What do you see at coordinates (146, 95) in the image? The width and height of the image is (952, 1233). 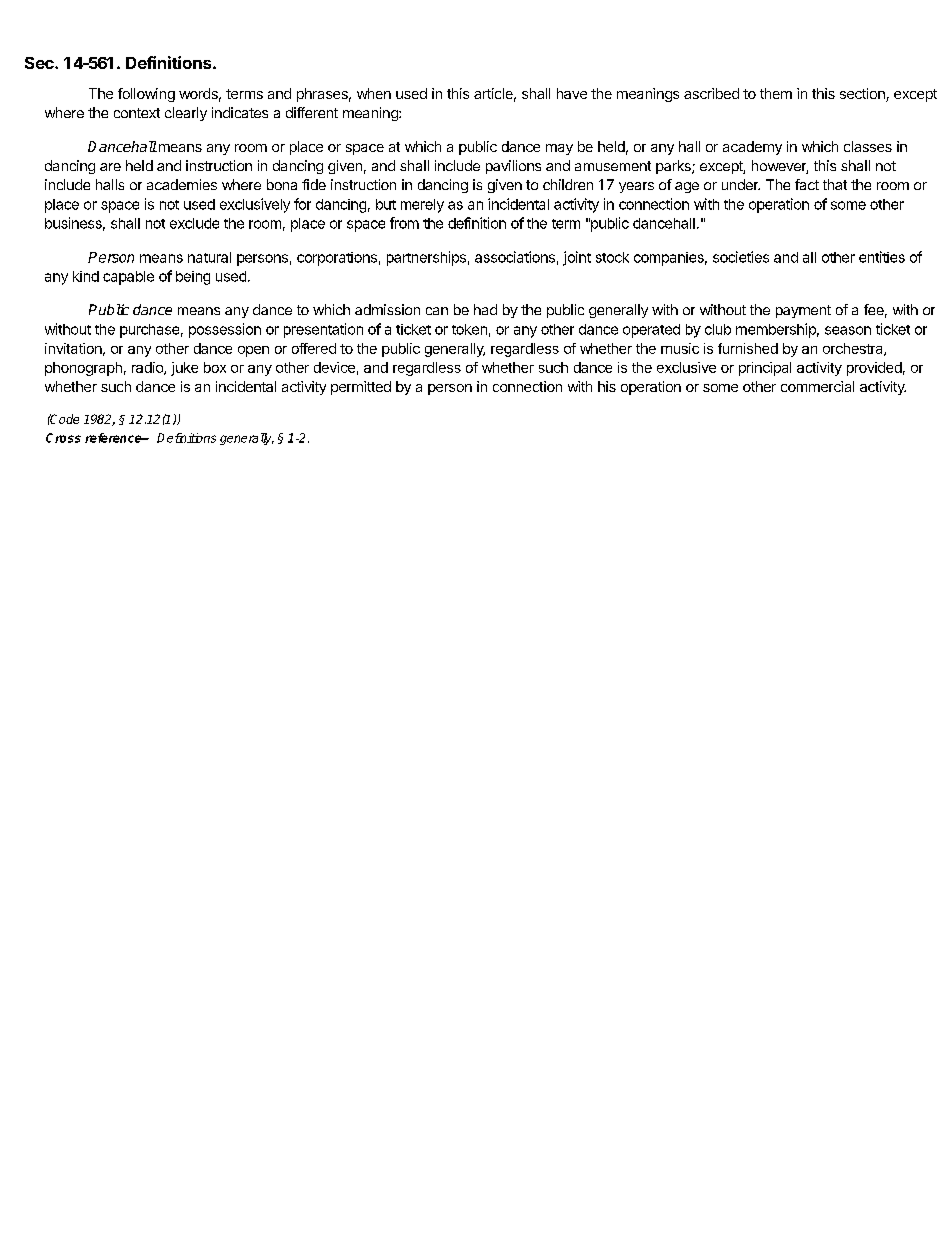 I see `following` at bounding box center [146, 95].
